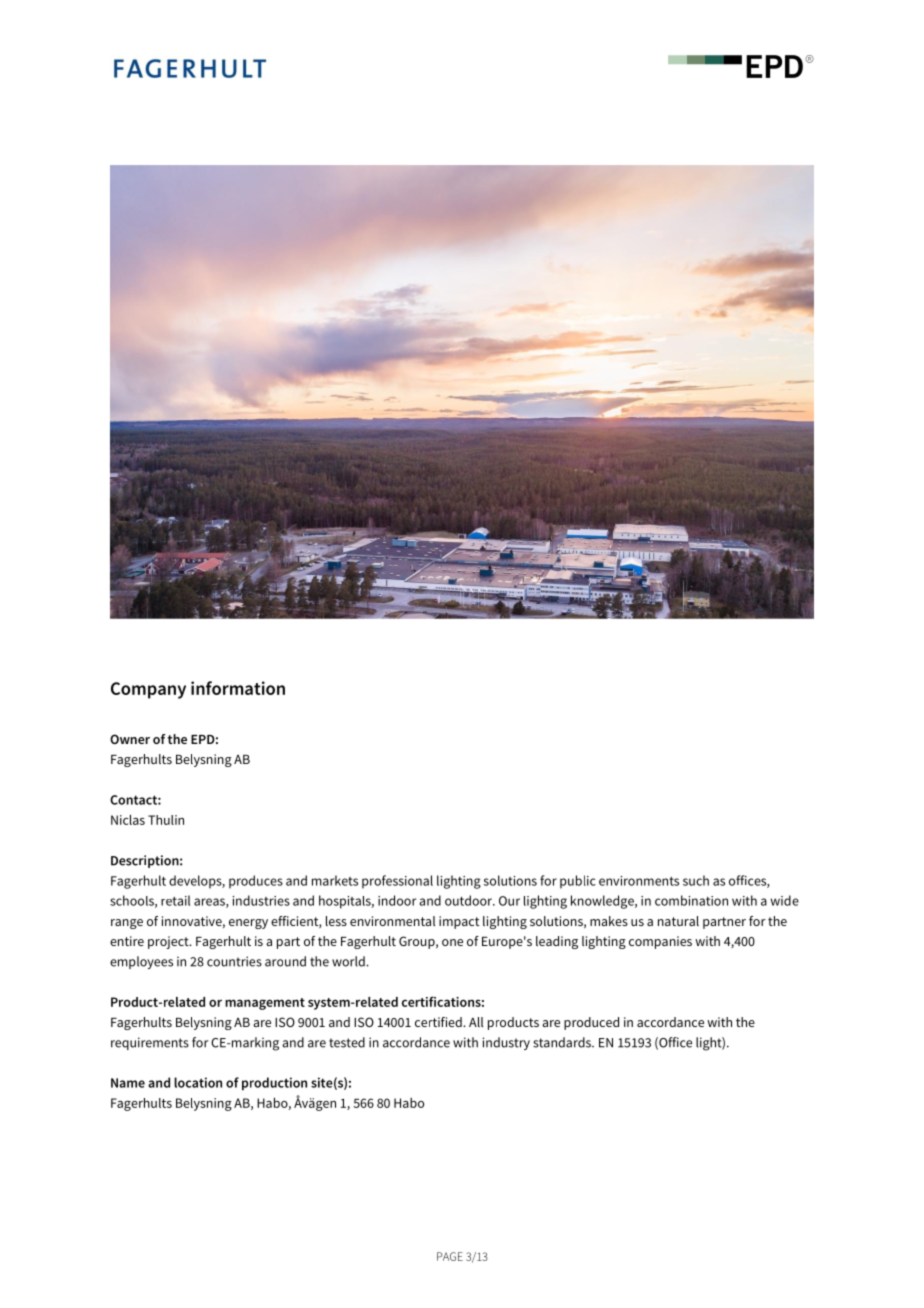 The image size is (924, 1308). I want to click on countries, so click(234, 961).
